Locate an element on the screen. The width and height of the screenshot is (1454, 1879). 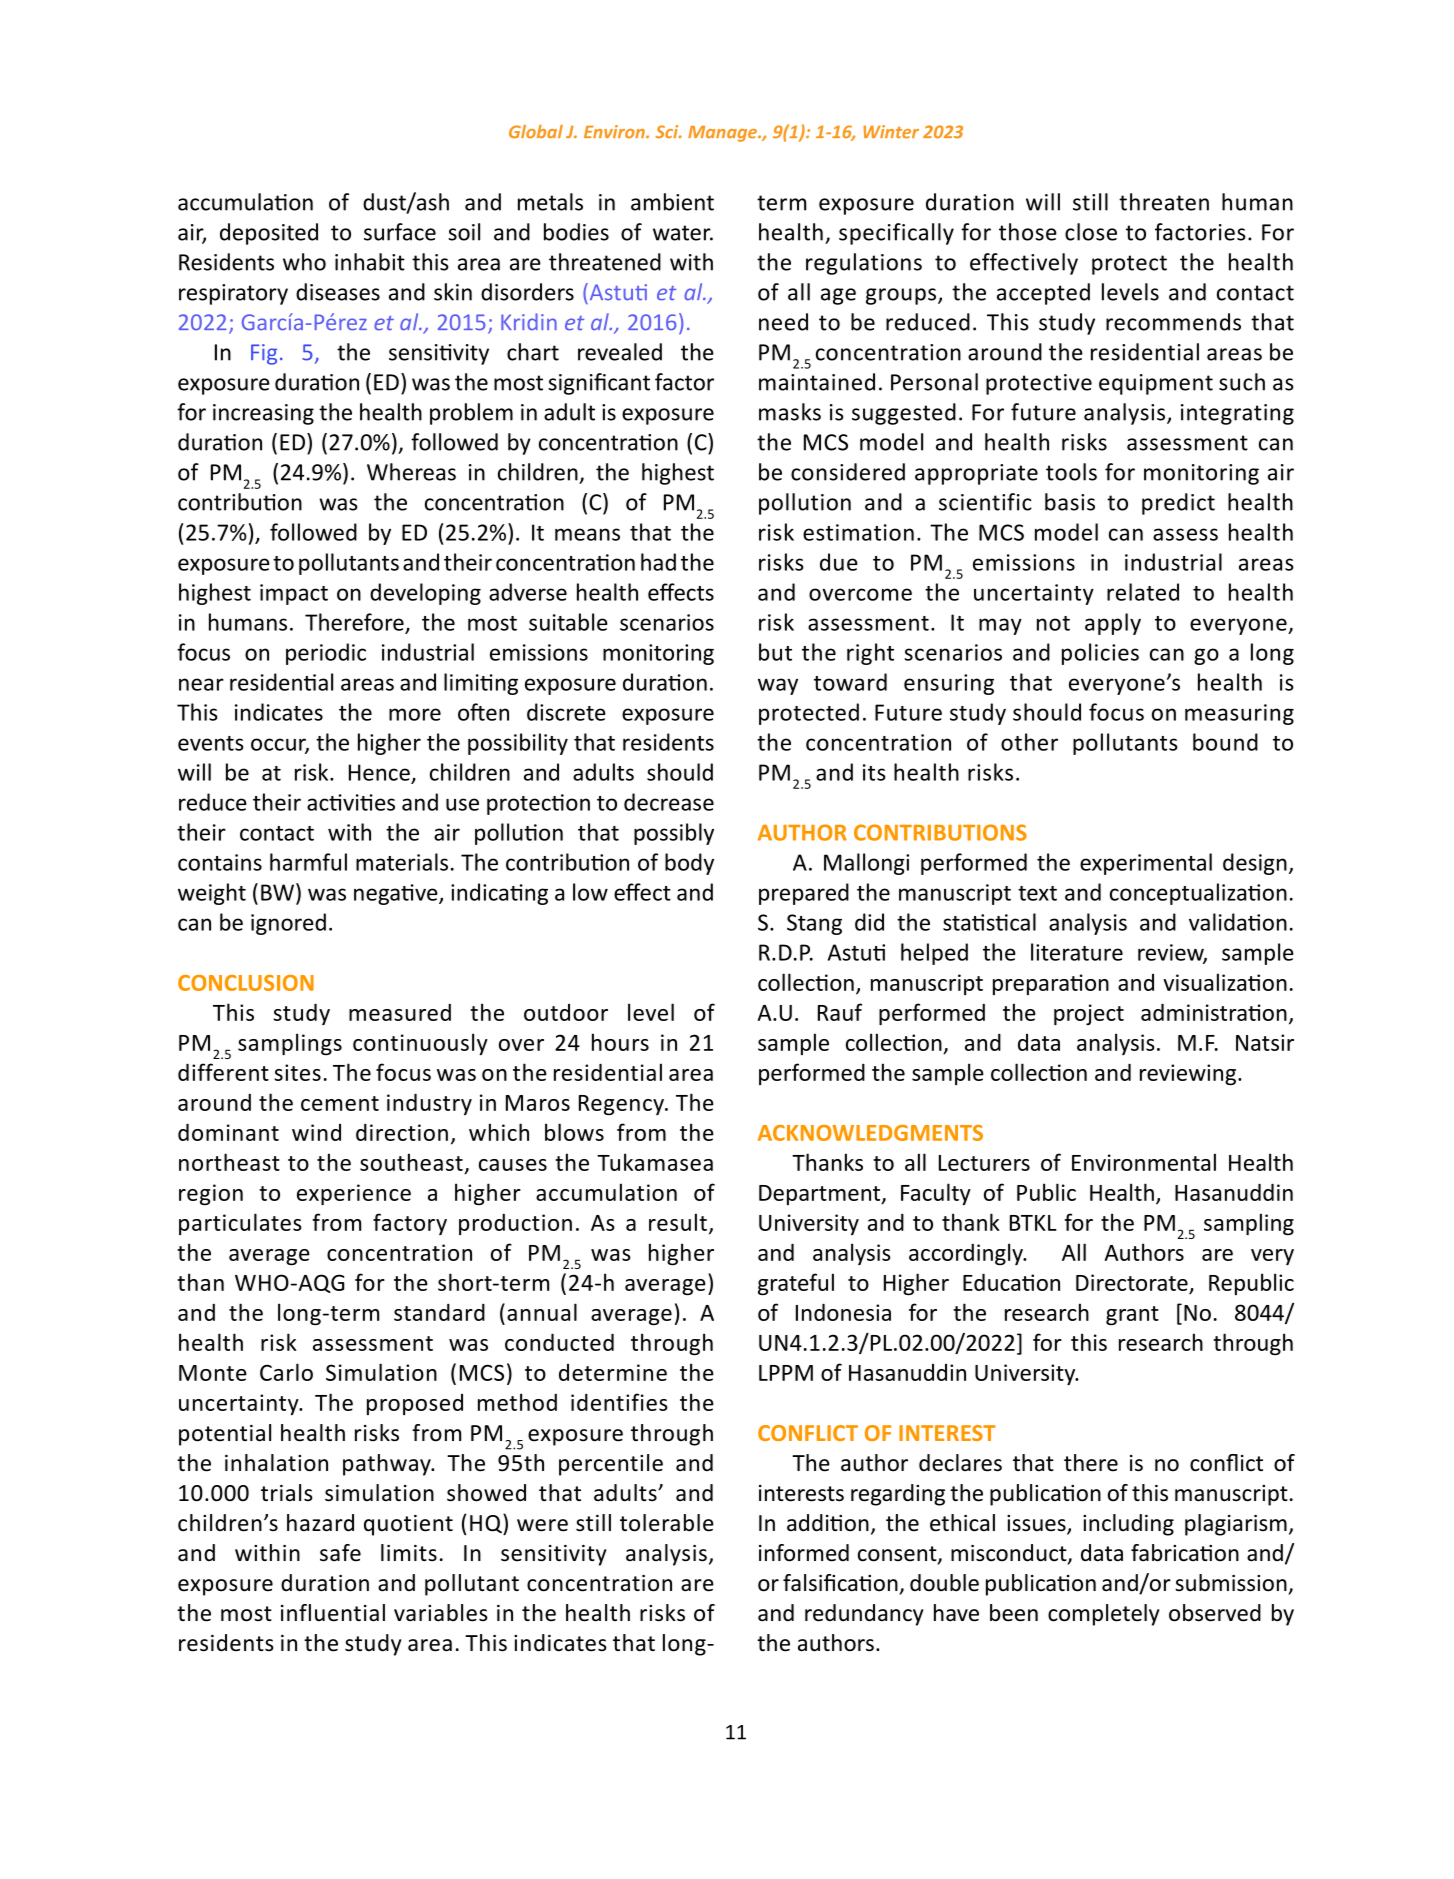
harmful is located at coordinates (308, 862).
